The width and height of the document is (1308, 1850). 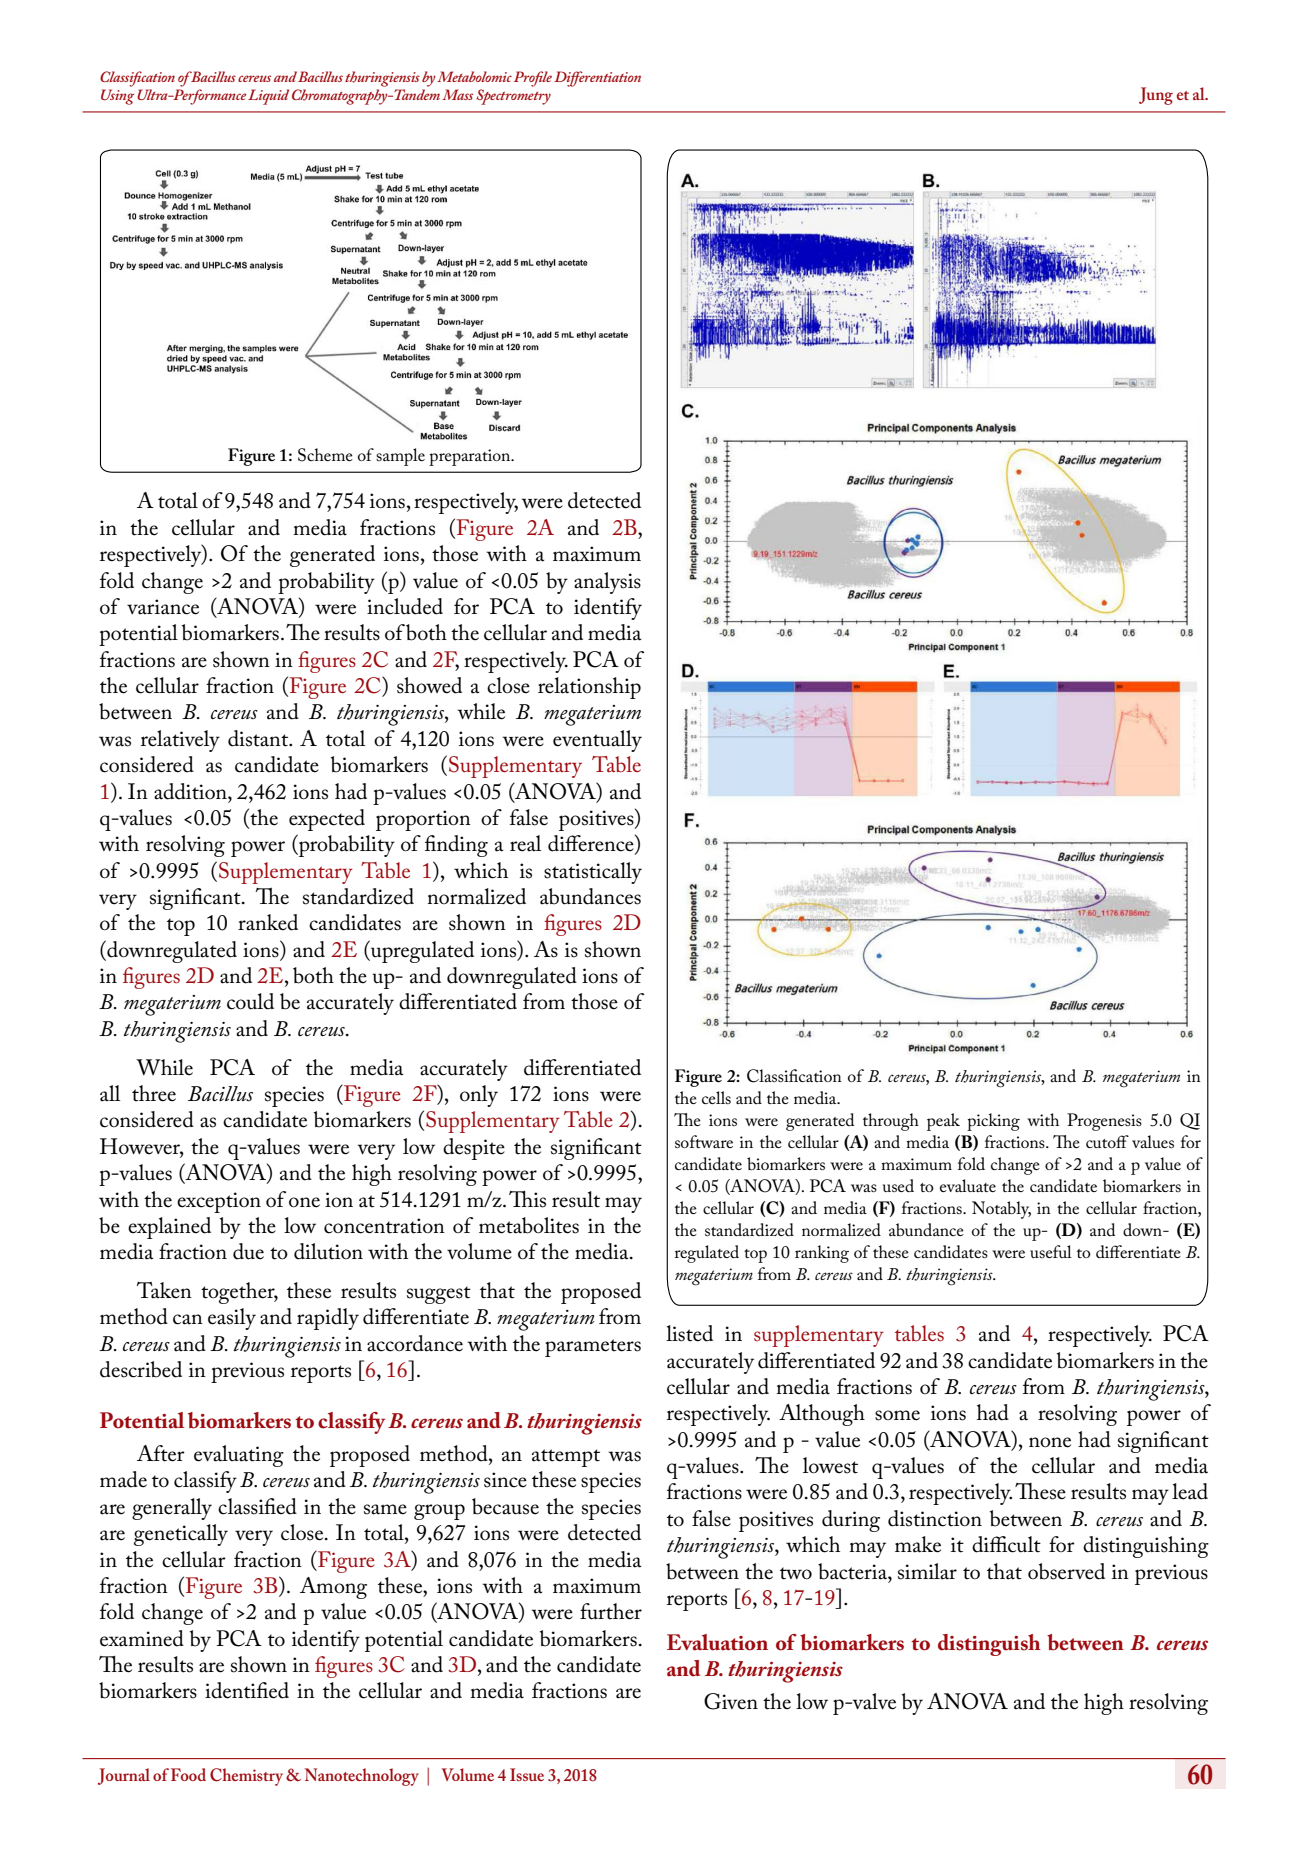 I want to click on Jung, so click(x=1156, y=96).
